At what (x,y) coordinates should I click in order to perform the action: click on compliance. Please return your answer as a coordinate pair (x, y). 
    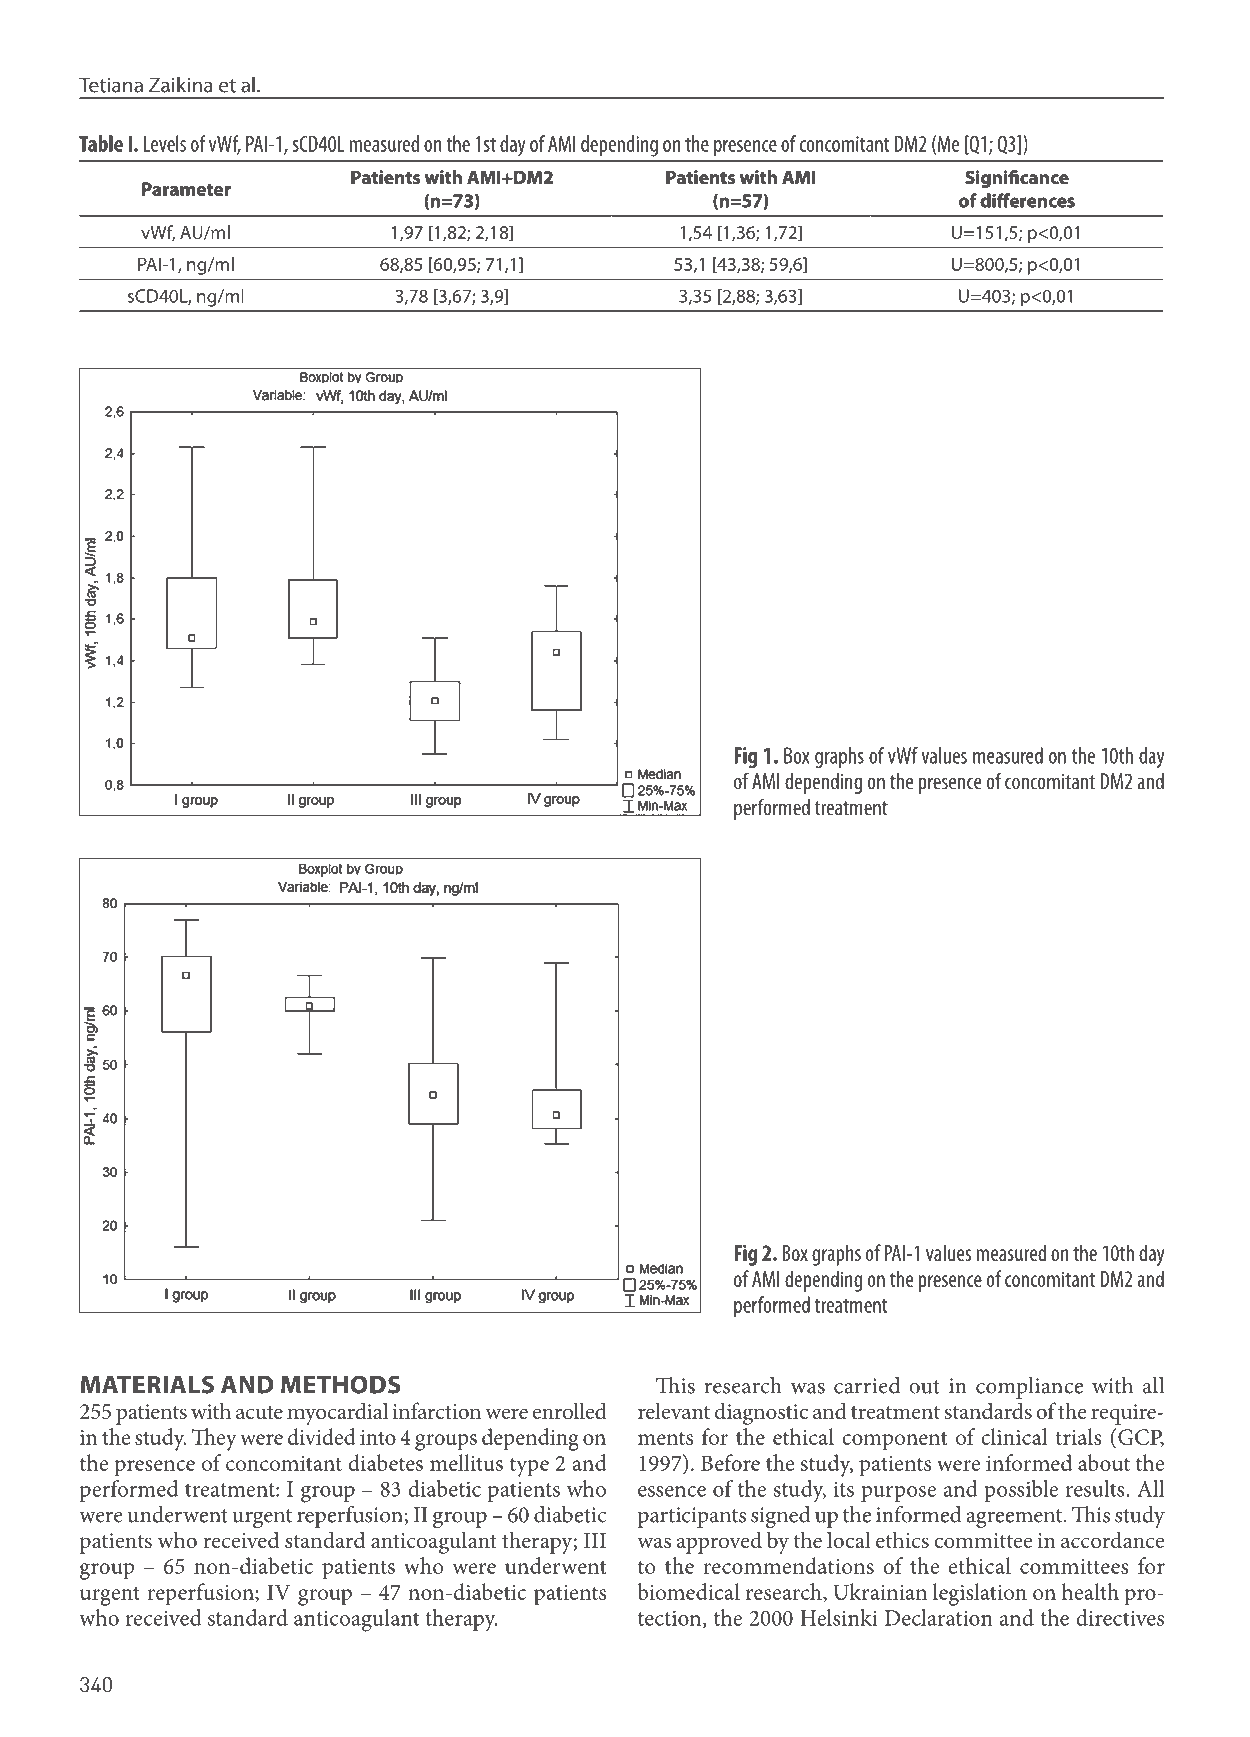
    Looking at the image, I should click on (1029, 1388).
